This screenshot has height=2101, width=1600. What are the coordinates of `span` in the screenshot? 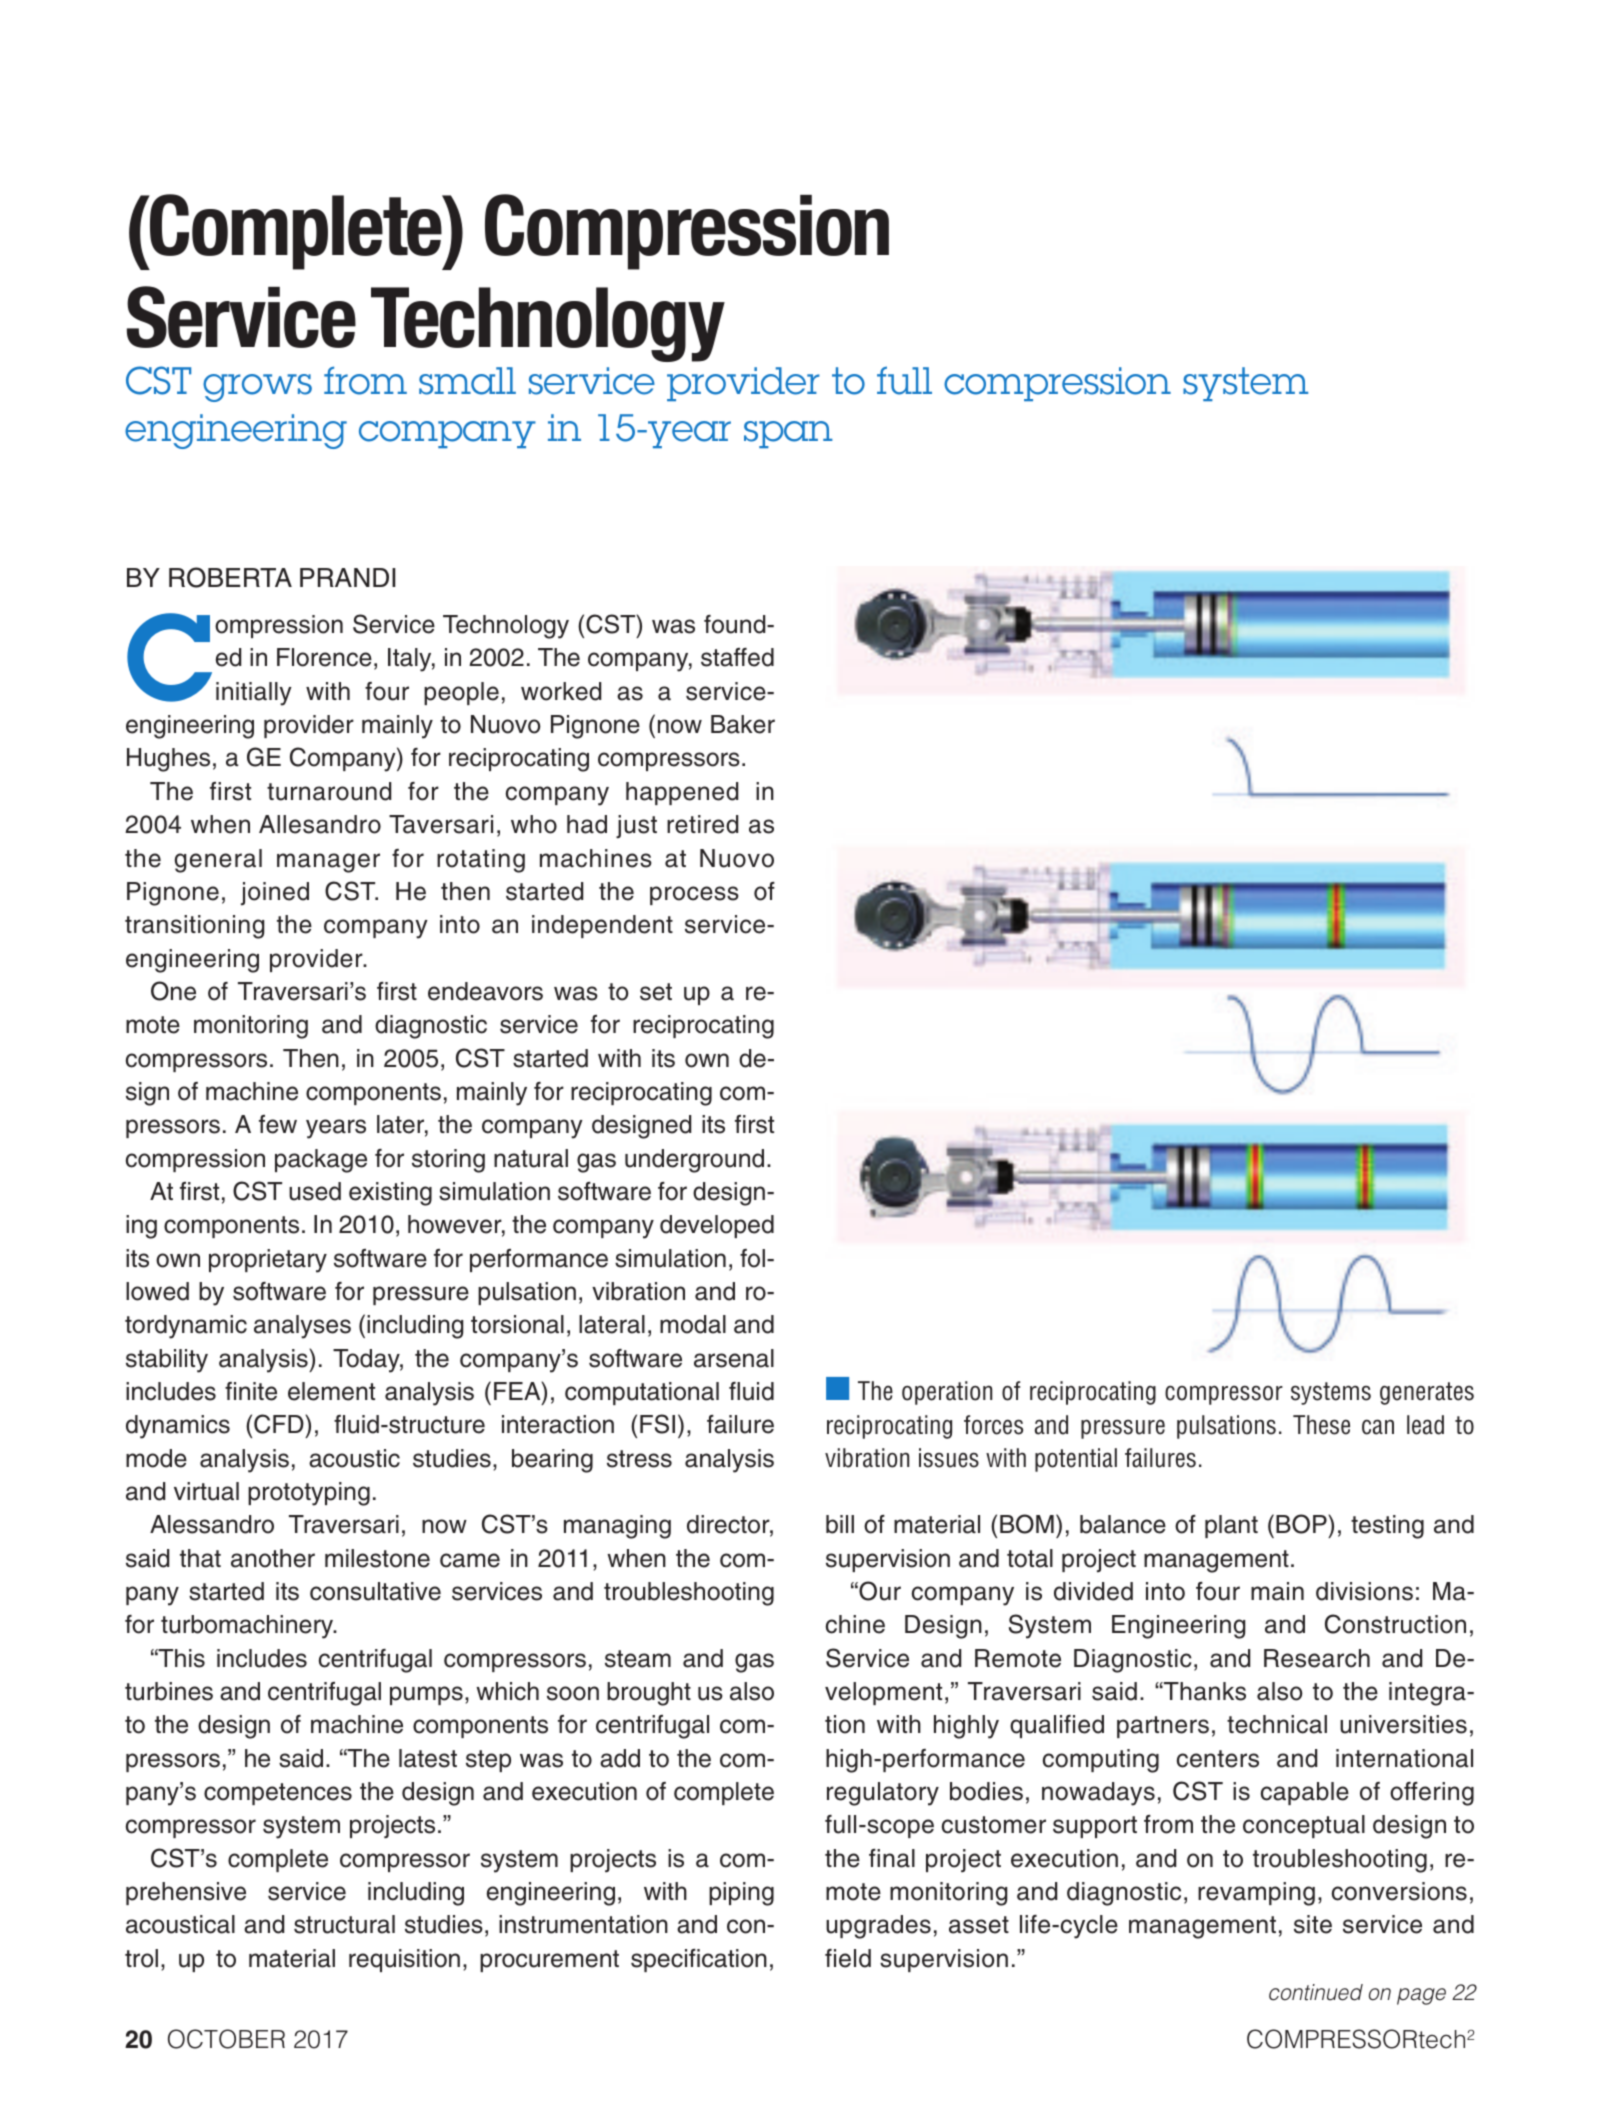 It's located at (788, 434).
